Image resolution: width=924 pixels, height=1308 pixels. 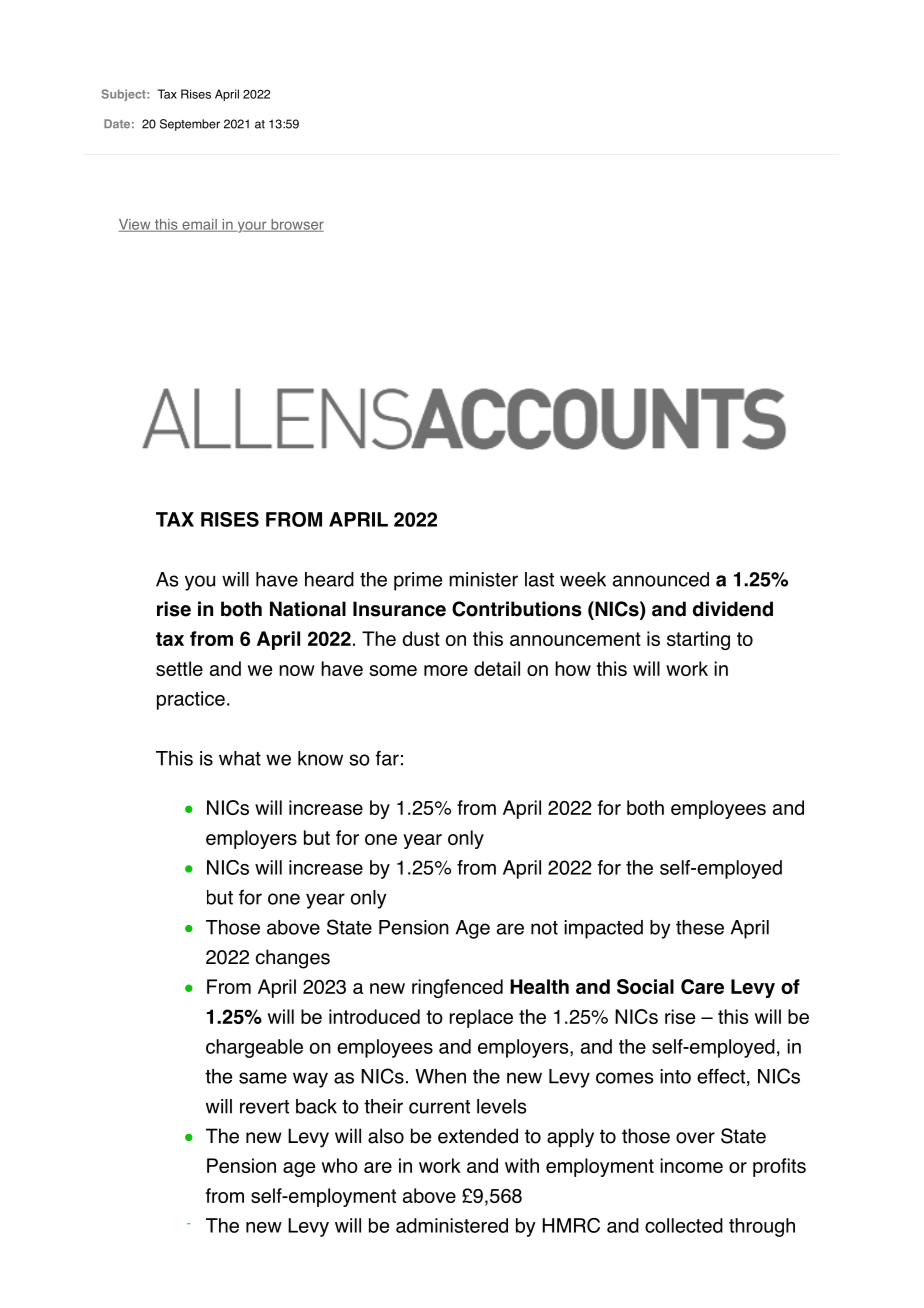 What do you see at coordinates (478, 1136) in the screenshot?
I see `extended` at bounding box center [478, 1136].
